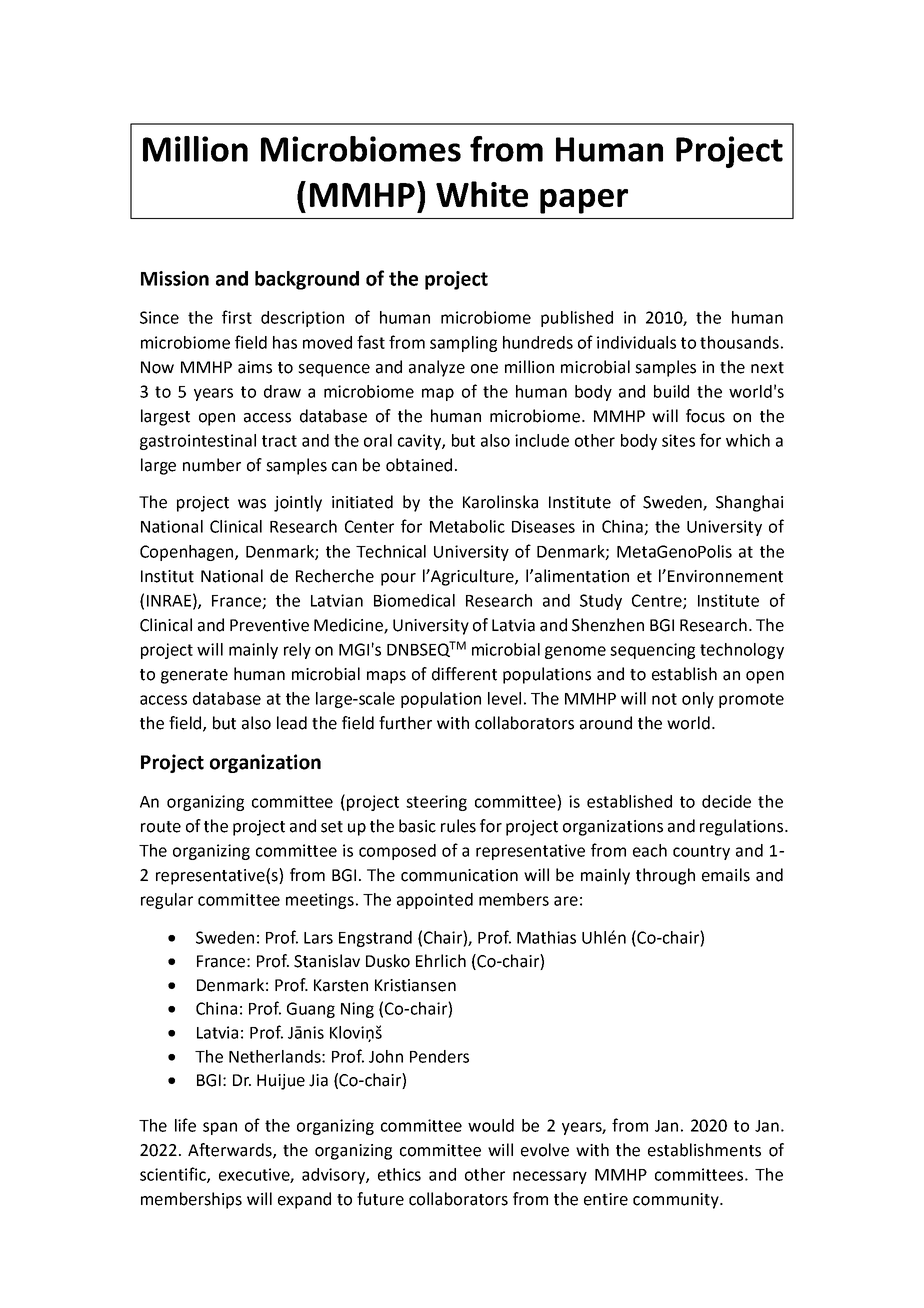 The height and width of the screenshot is (1308, 924). Describe the element at coordinates (414, 600) in the screenshot. I see `Biomedical` at that location.
